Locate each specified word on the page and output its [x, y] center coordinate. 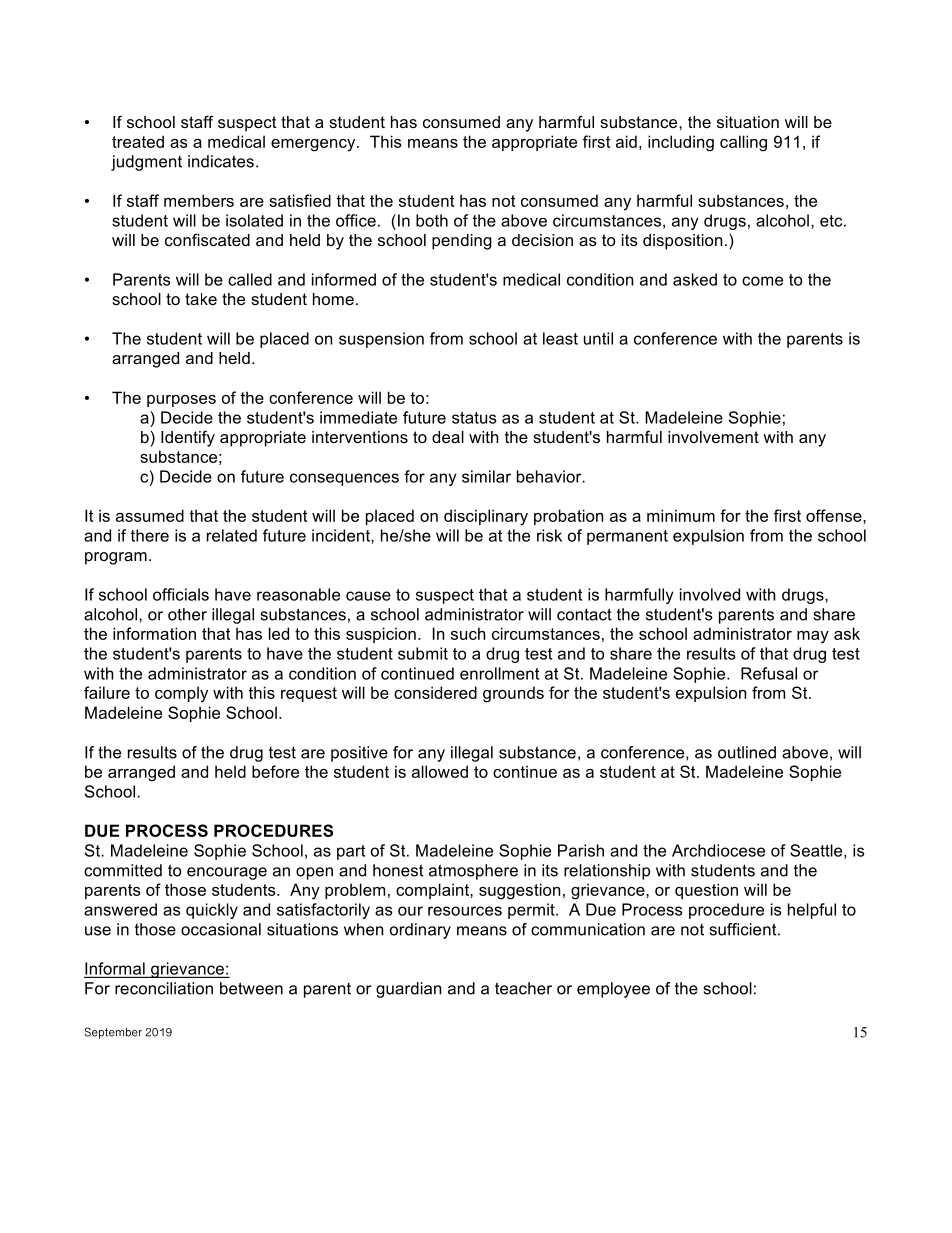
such [468, 633]
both [432, 220]
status [474, 418]
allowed [440, 771]
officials [181, 594]
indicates [221, 161]
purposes [181, 401]
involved [710, 594]
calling [743, 143]
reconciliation [164, 988]
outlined [747, 752]
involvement [713, 437]
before [275, 771]
